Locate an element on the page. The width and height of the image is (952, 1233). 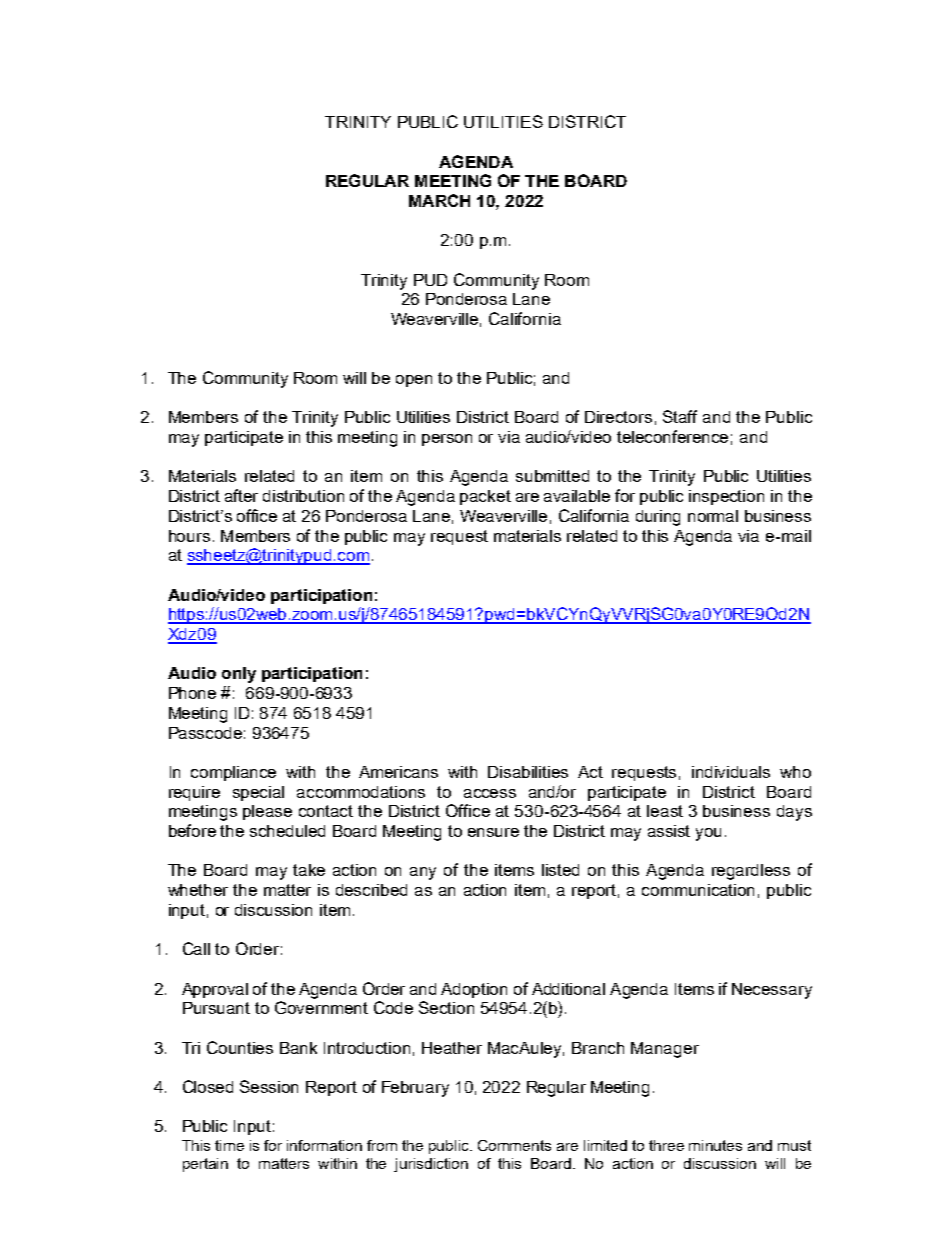
only is located at coordinates (239, 675).
